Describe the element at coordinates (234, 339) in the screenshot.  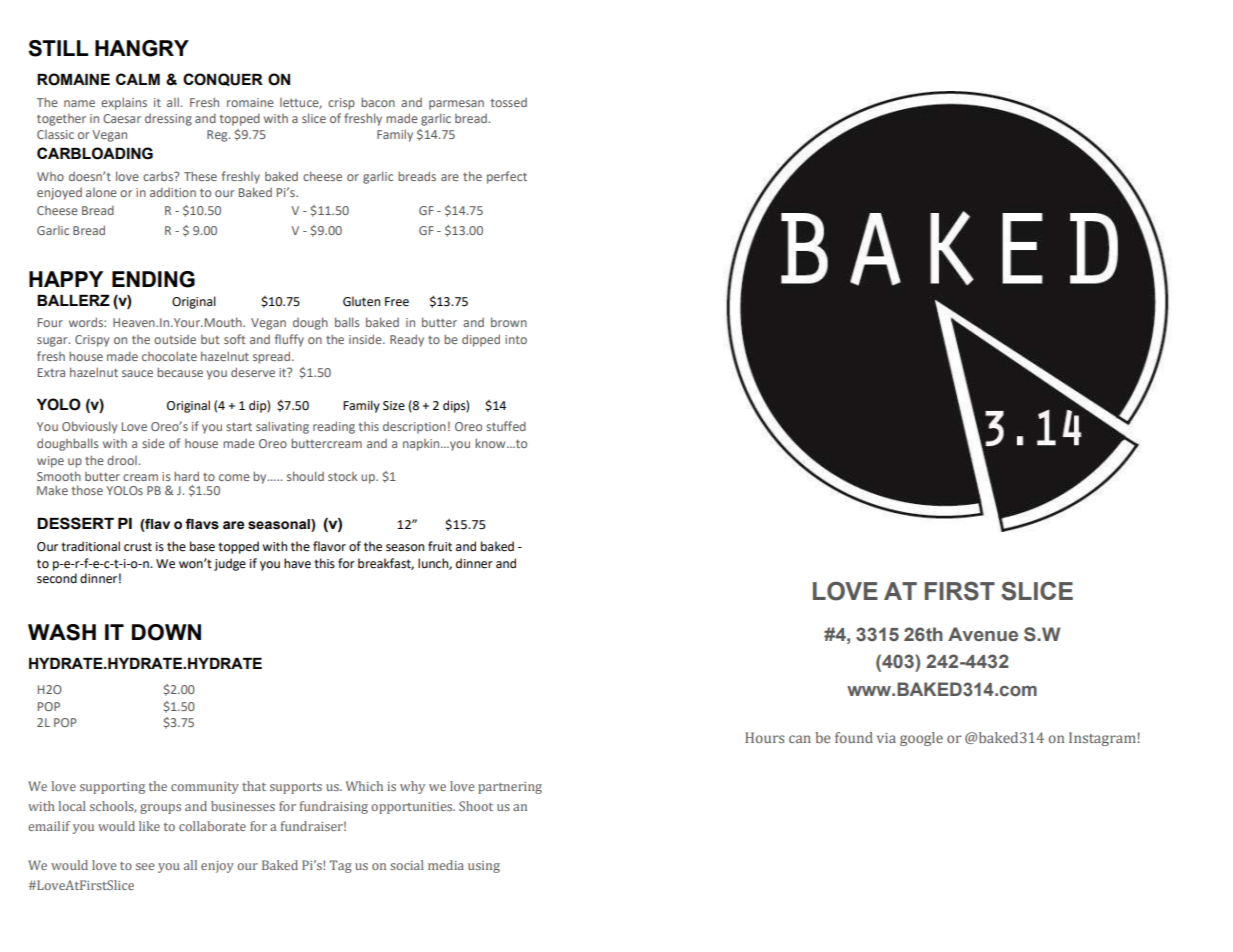
I see `soft` at that location.
